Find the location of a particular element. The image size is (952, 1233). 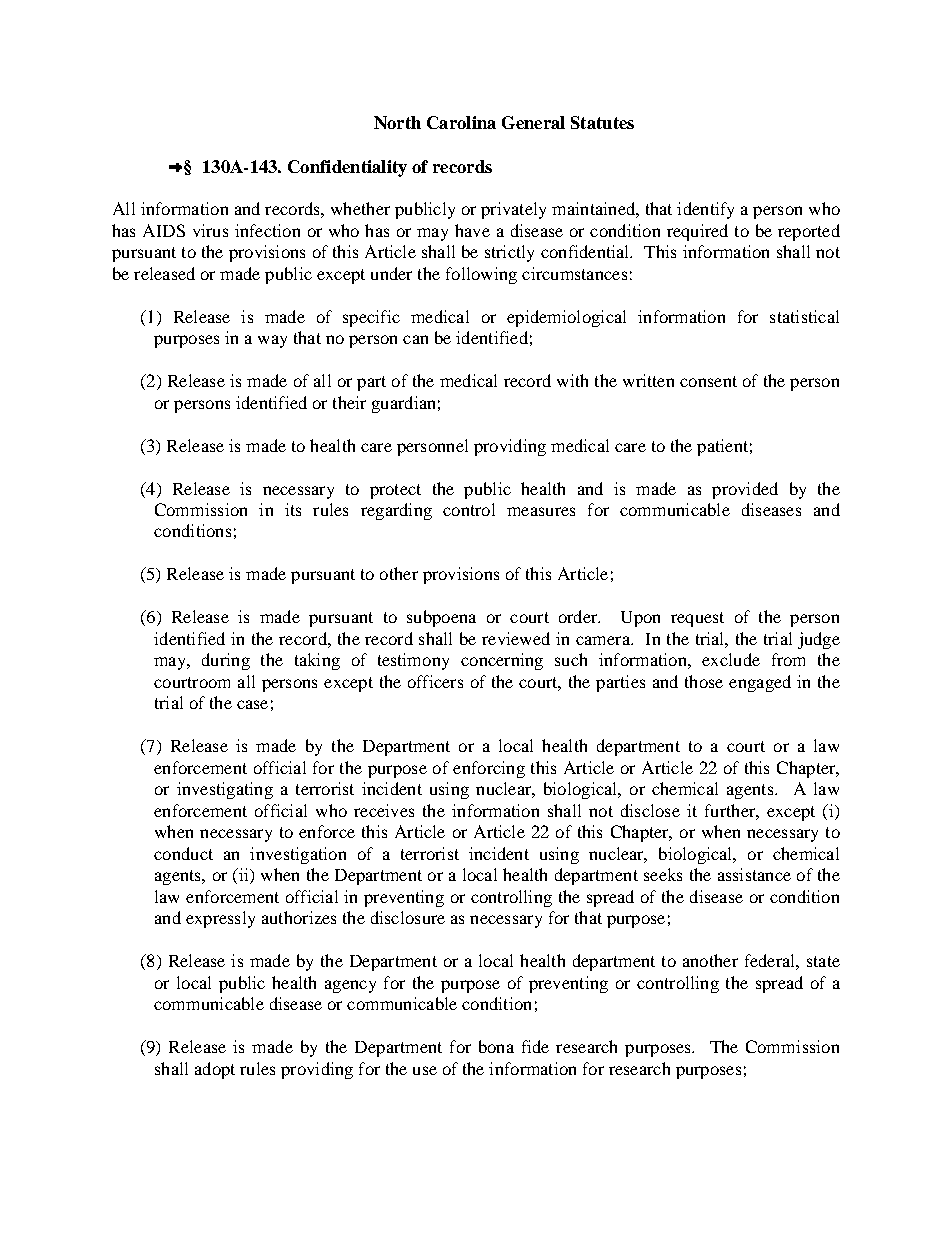

investigation is located at coordinates (298, 855).
